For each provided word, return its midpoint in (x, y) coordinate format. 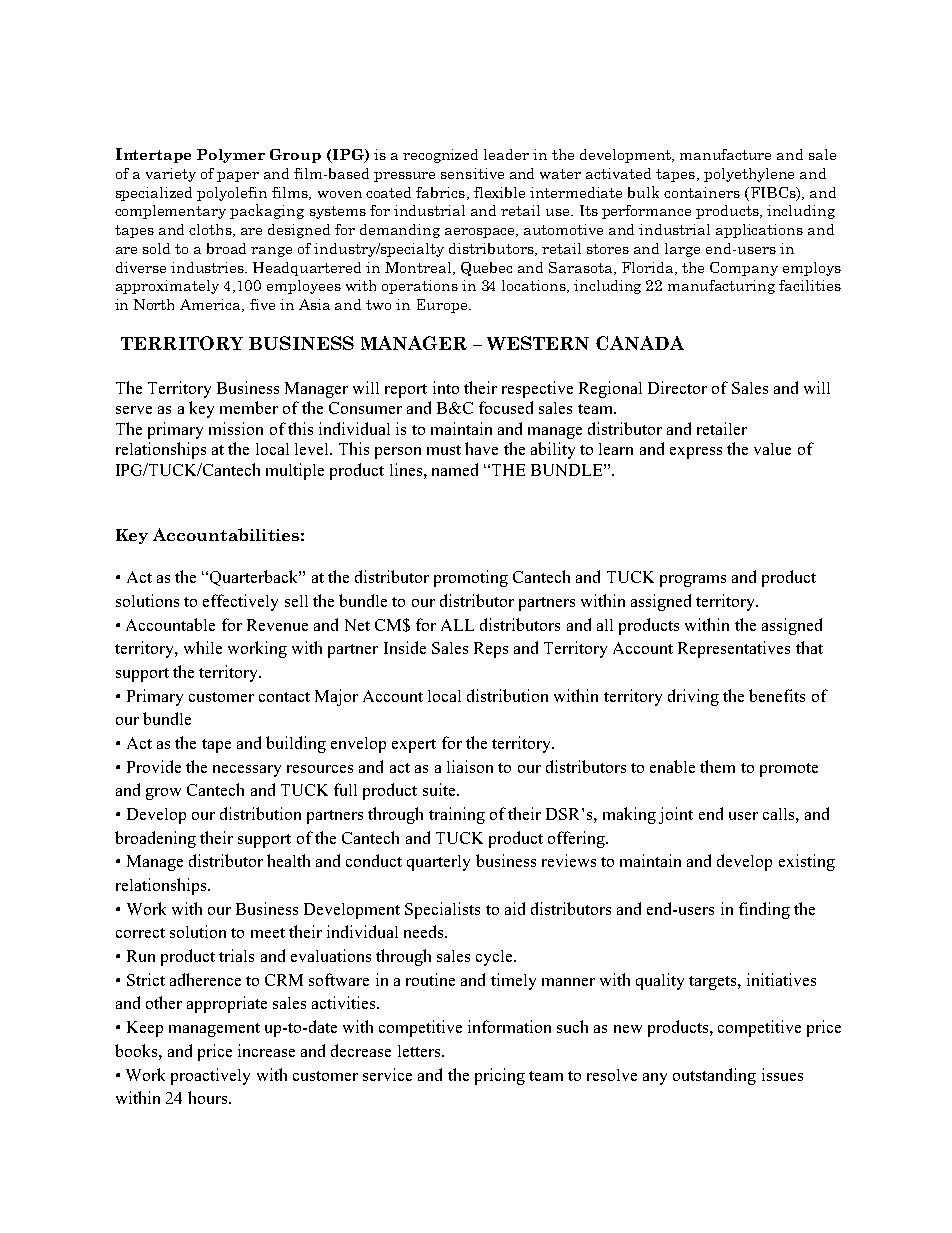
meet (268, 933)
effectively (240, 602)
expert (414, 746)
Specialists (442, 910)
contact (284, 697)
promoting (471, 578)
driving (693, 697)
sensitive (472, 173)
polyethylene (749, 175)
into (446, 387)
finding (764, 910)
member (249, 407)
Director (677, 387)
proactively (210, 1076)
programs (693, 581)
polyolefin (232, 194)
